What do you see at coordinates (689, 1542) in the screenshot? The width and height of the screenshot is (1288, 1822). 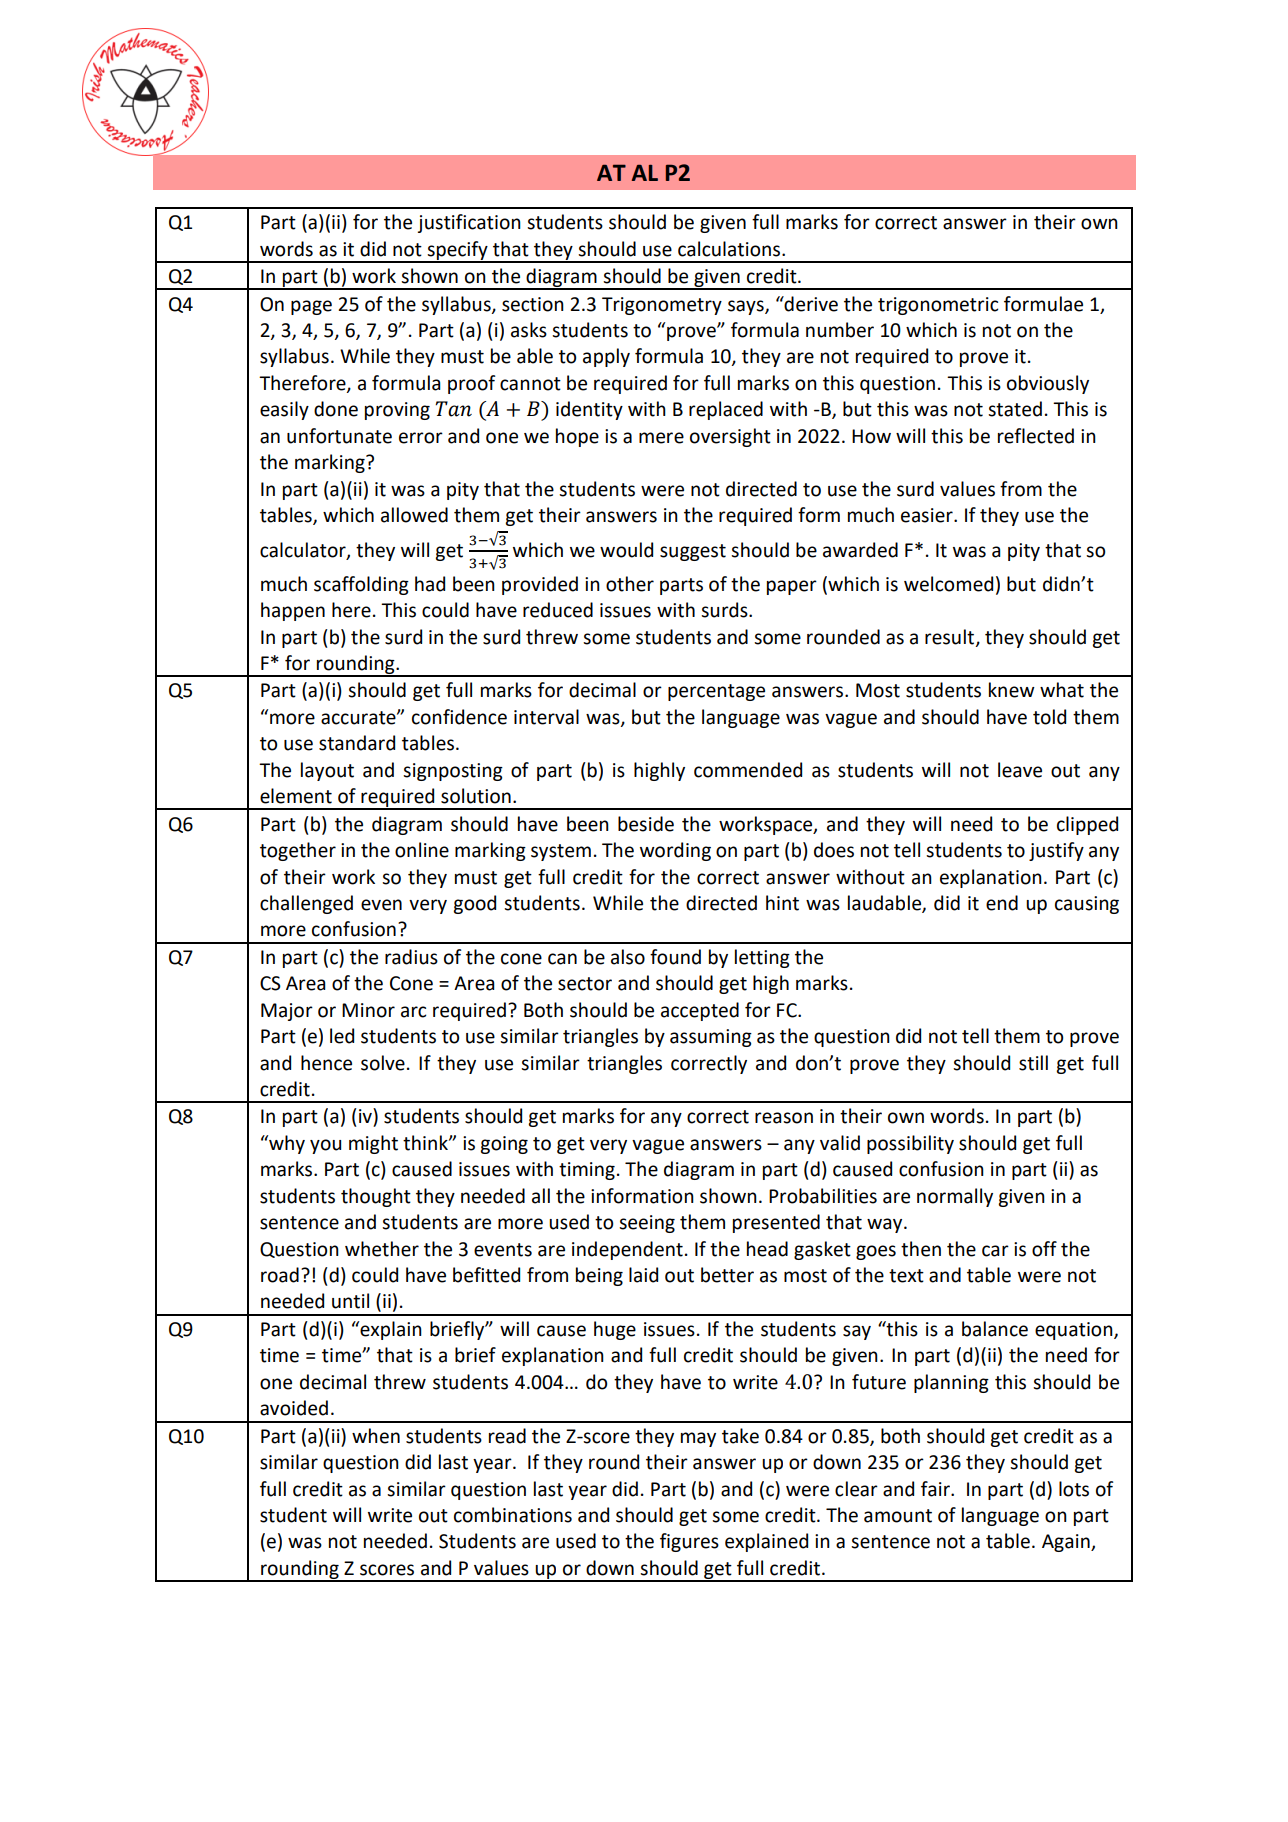 I see `figures` at bounding box center [689, 1542].
